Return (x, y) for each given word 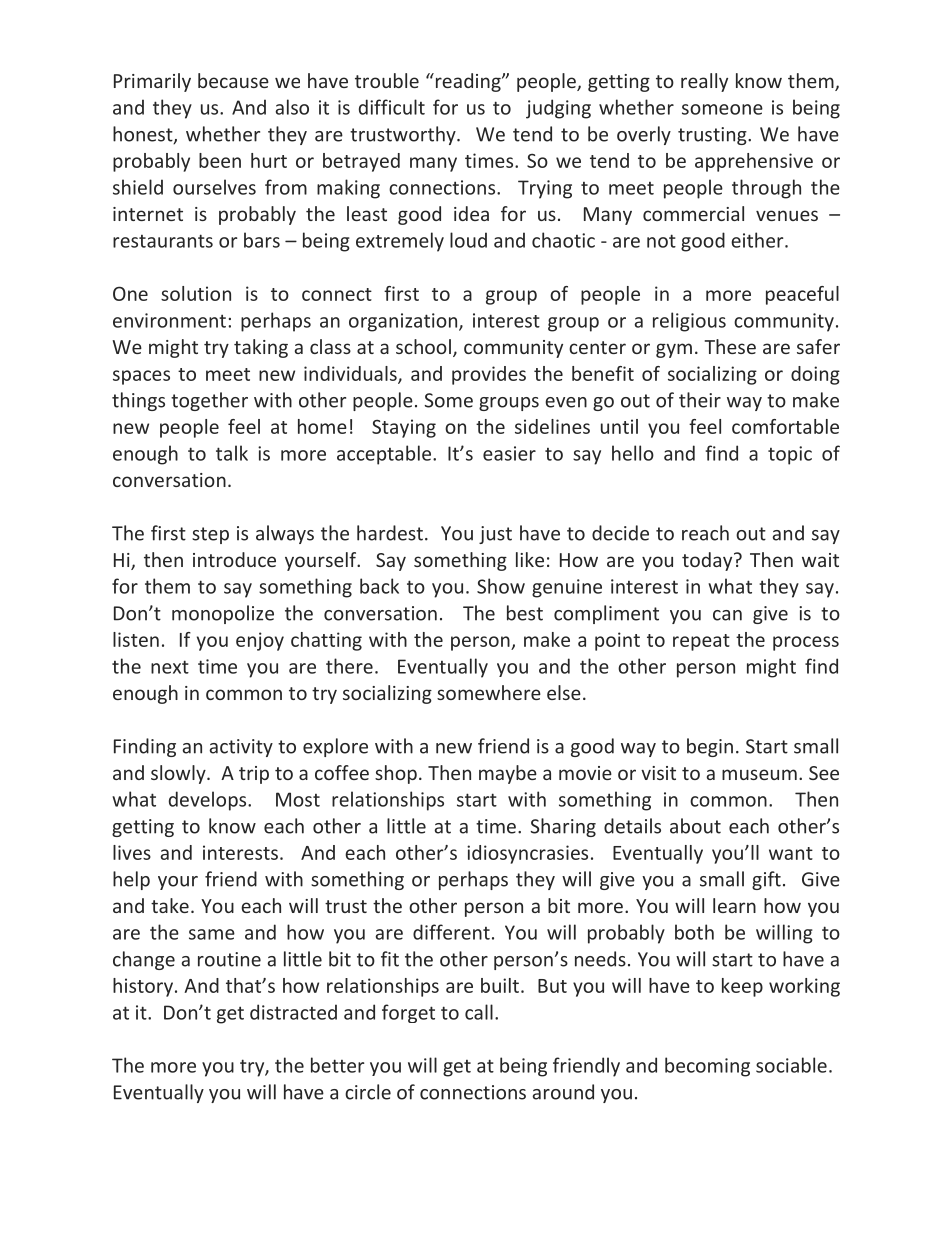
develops (209, 801)
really (704, 82)
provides (489, 375)
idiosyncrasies (527, 854)
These (730, 346)
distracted (293, 1012)
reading (468, 82)
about (695, 826)
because (233, 80)
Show (501, 586)
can (727, 615)
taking (261, 348)
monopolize (223, 614)
